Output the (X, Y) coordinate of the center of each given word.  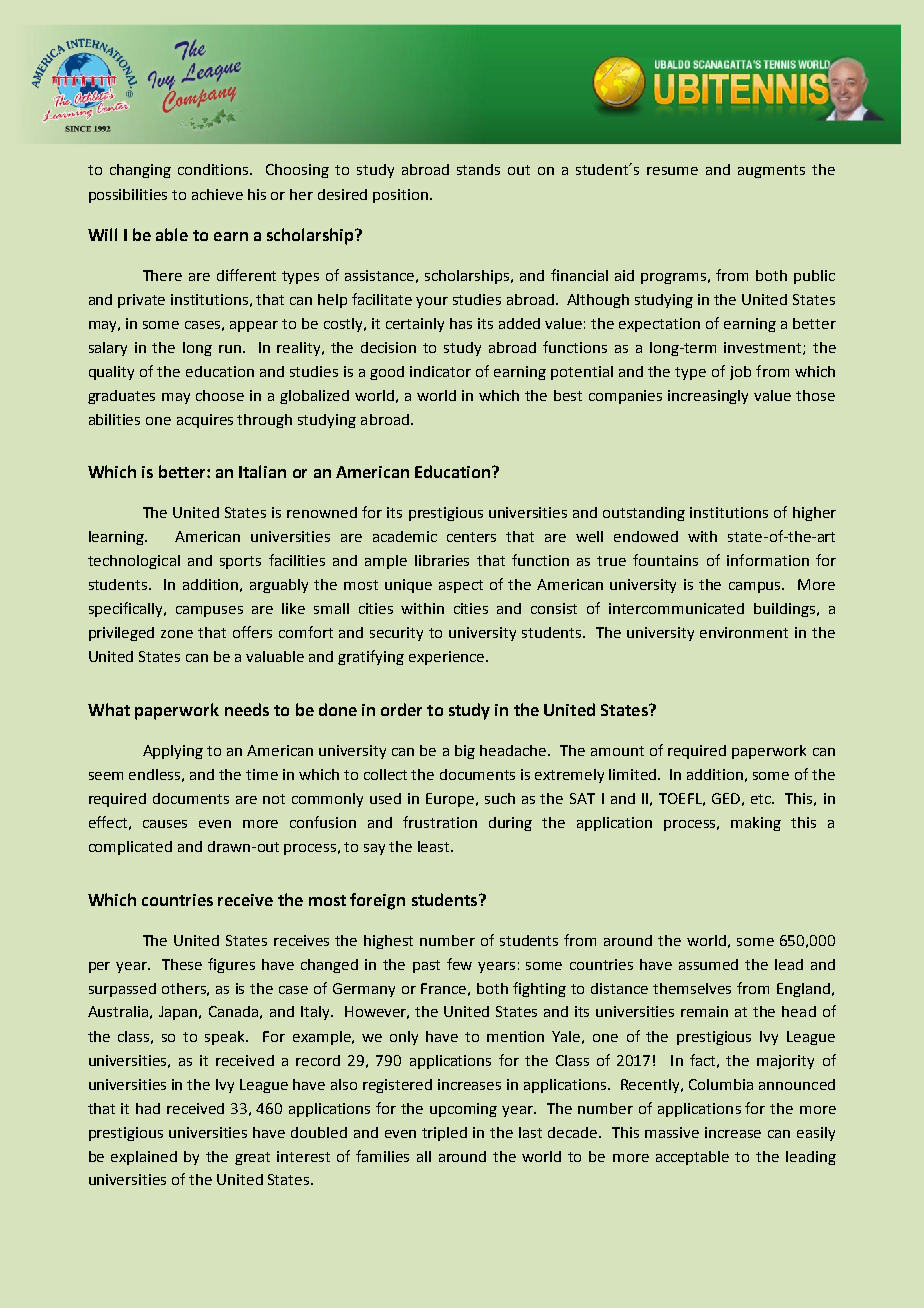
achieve (217, 194)
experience (448, 658)
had (148, 1108)
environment (744, 632)
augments (771, 171)
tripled (444, 1134)
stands (478, 169)
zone (177, 634)
